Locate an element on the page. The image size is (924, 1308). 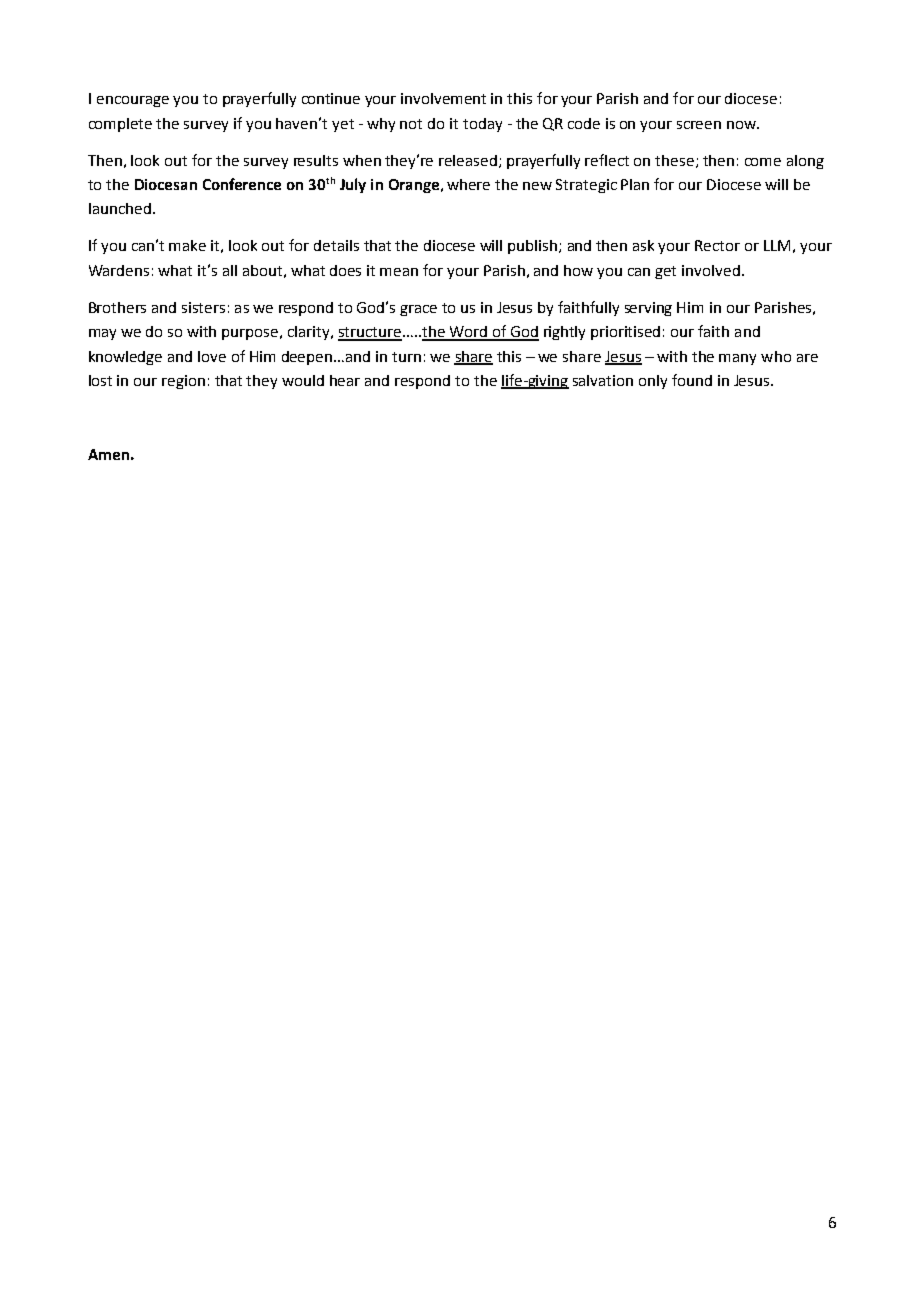
publish is located at coordinates (534, 247).
